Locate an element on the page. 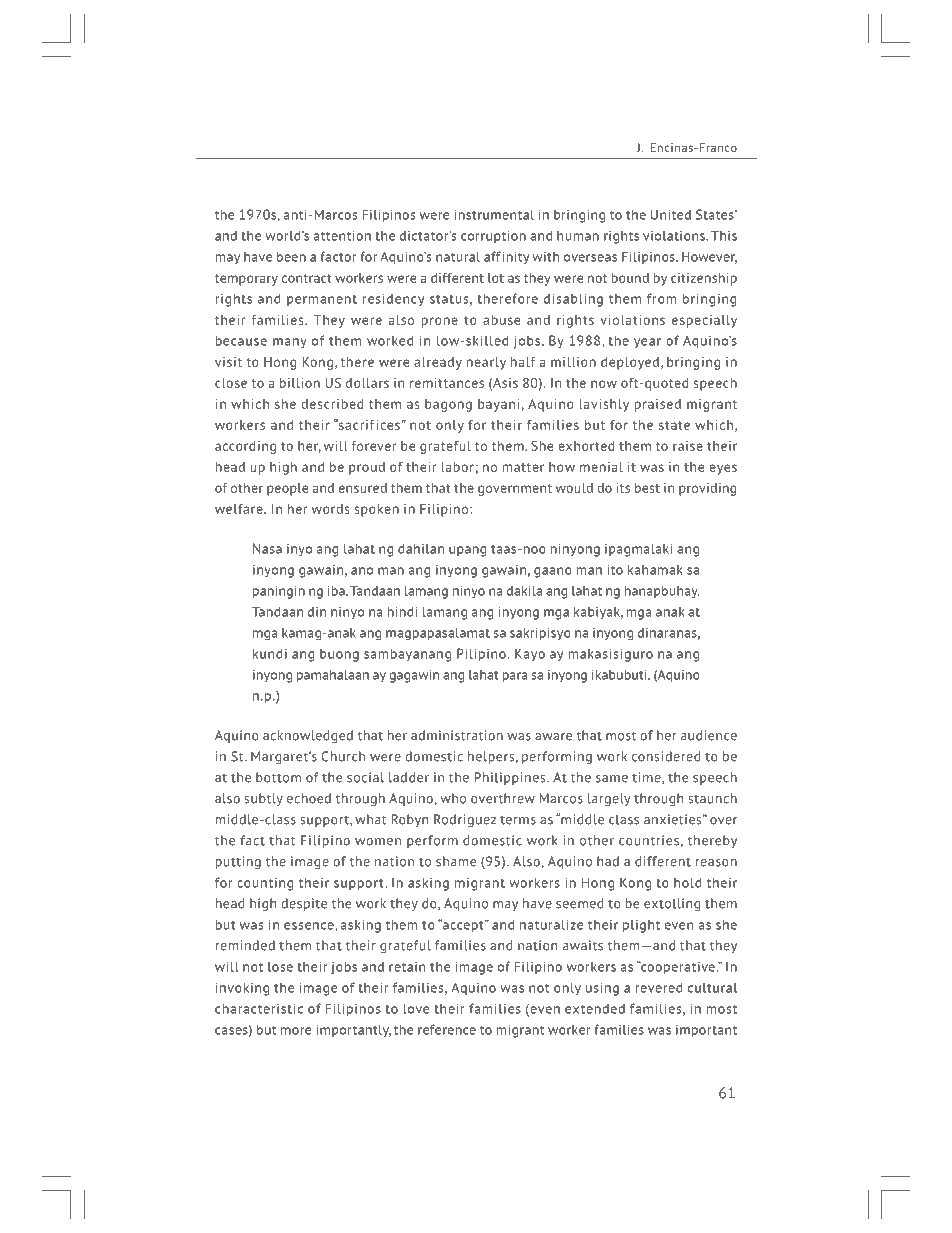 The height and width of the page is (1233, 952). deployed is located at coordinates (630, 363).
